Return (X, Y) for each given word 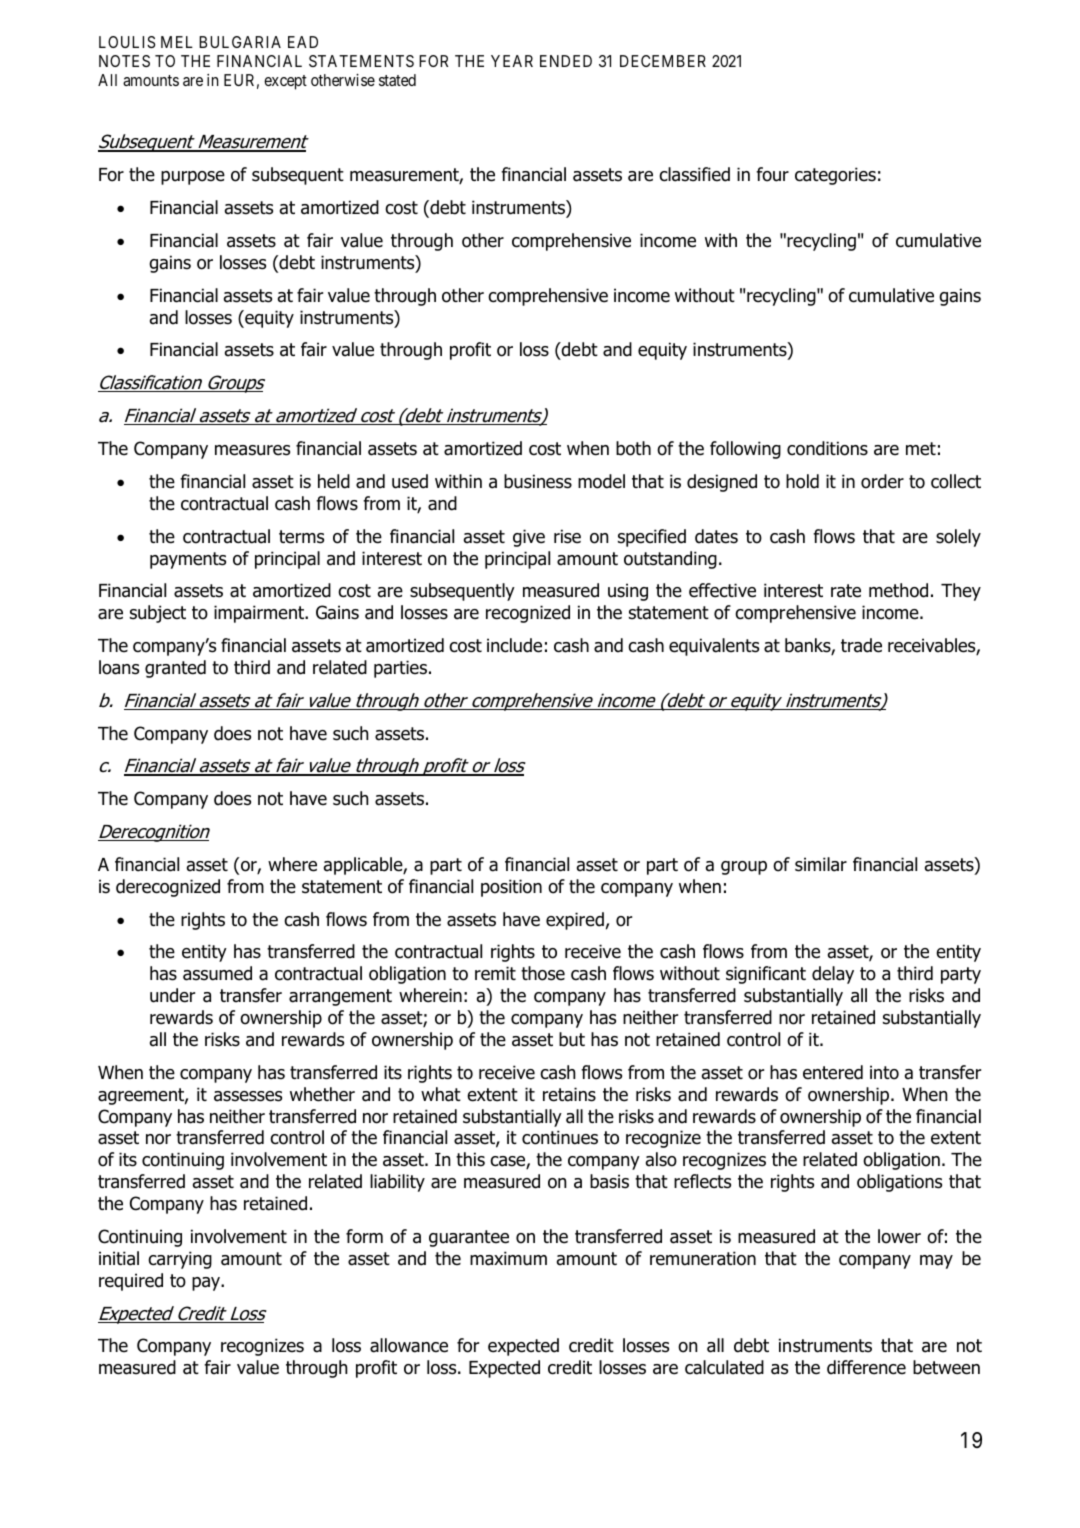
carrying (180, 1260)
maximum (508, 1258)
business (538, 481)
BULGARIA (240, 42)
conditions (827, 448)
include (514, 645)
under (172, 995)
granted (175, 669)
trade (861, 645)
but (572, 1039)
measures (252, 450)
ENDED (566, 61)
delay (833, 975)
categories (835, 176)
